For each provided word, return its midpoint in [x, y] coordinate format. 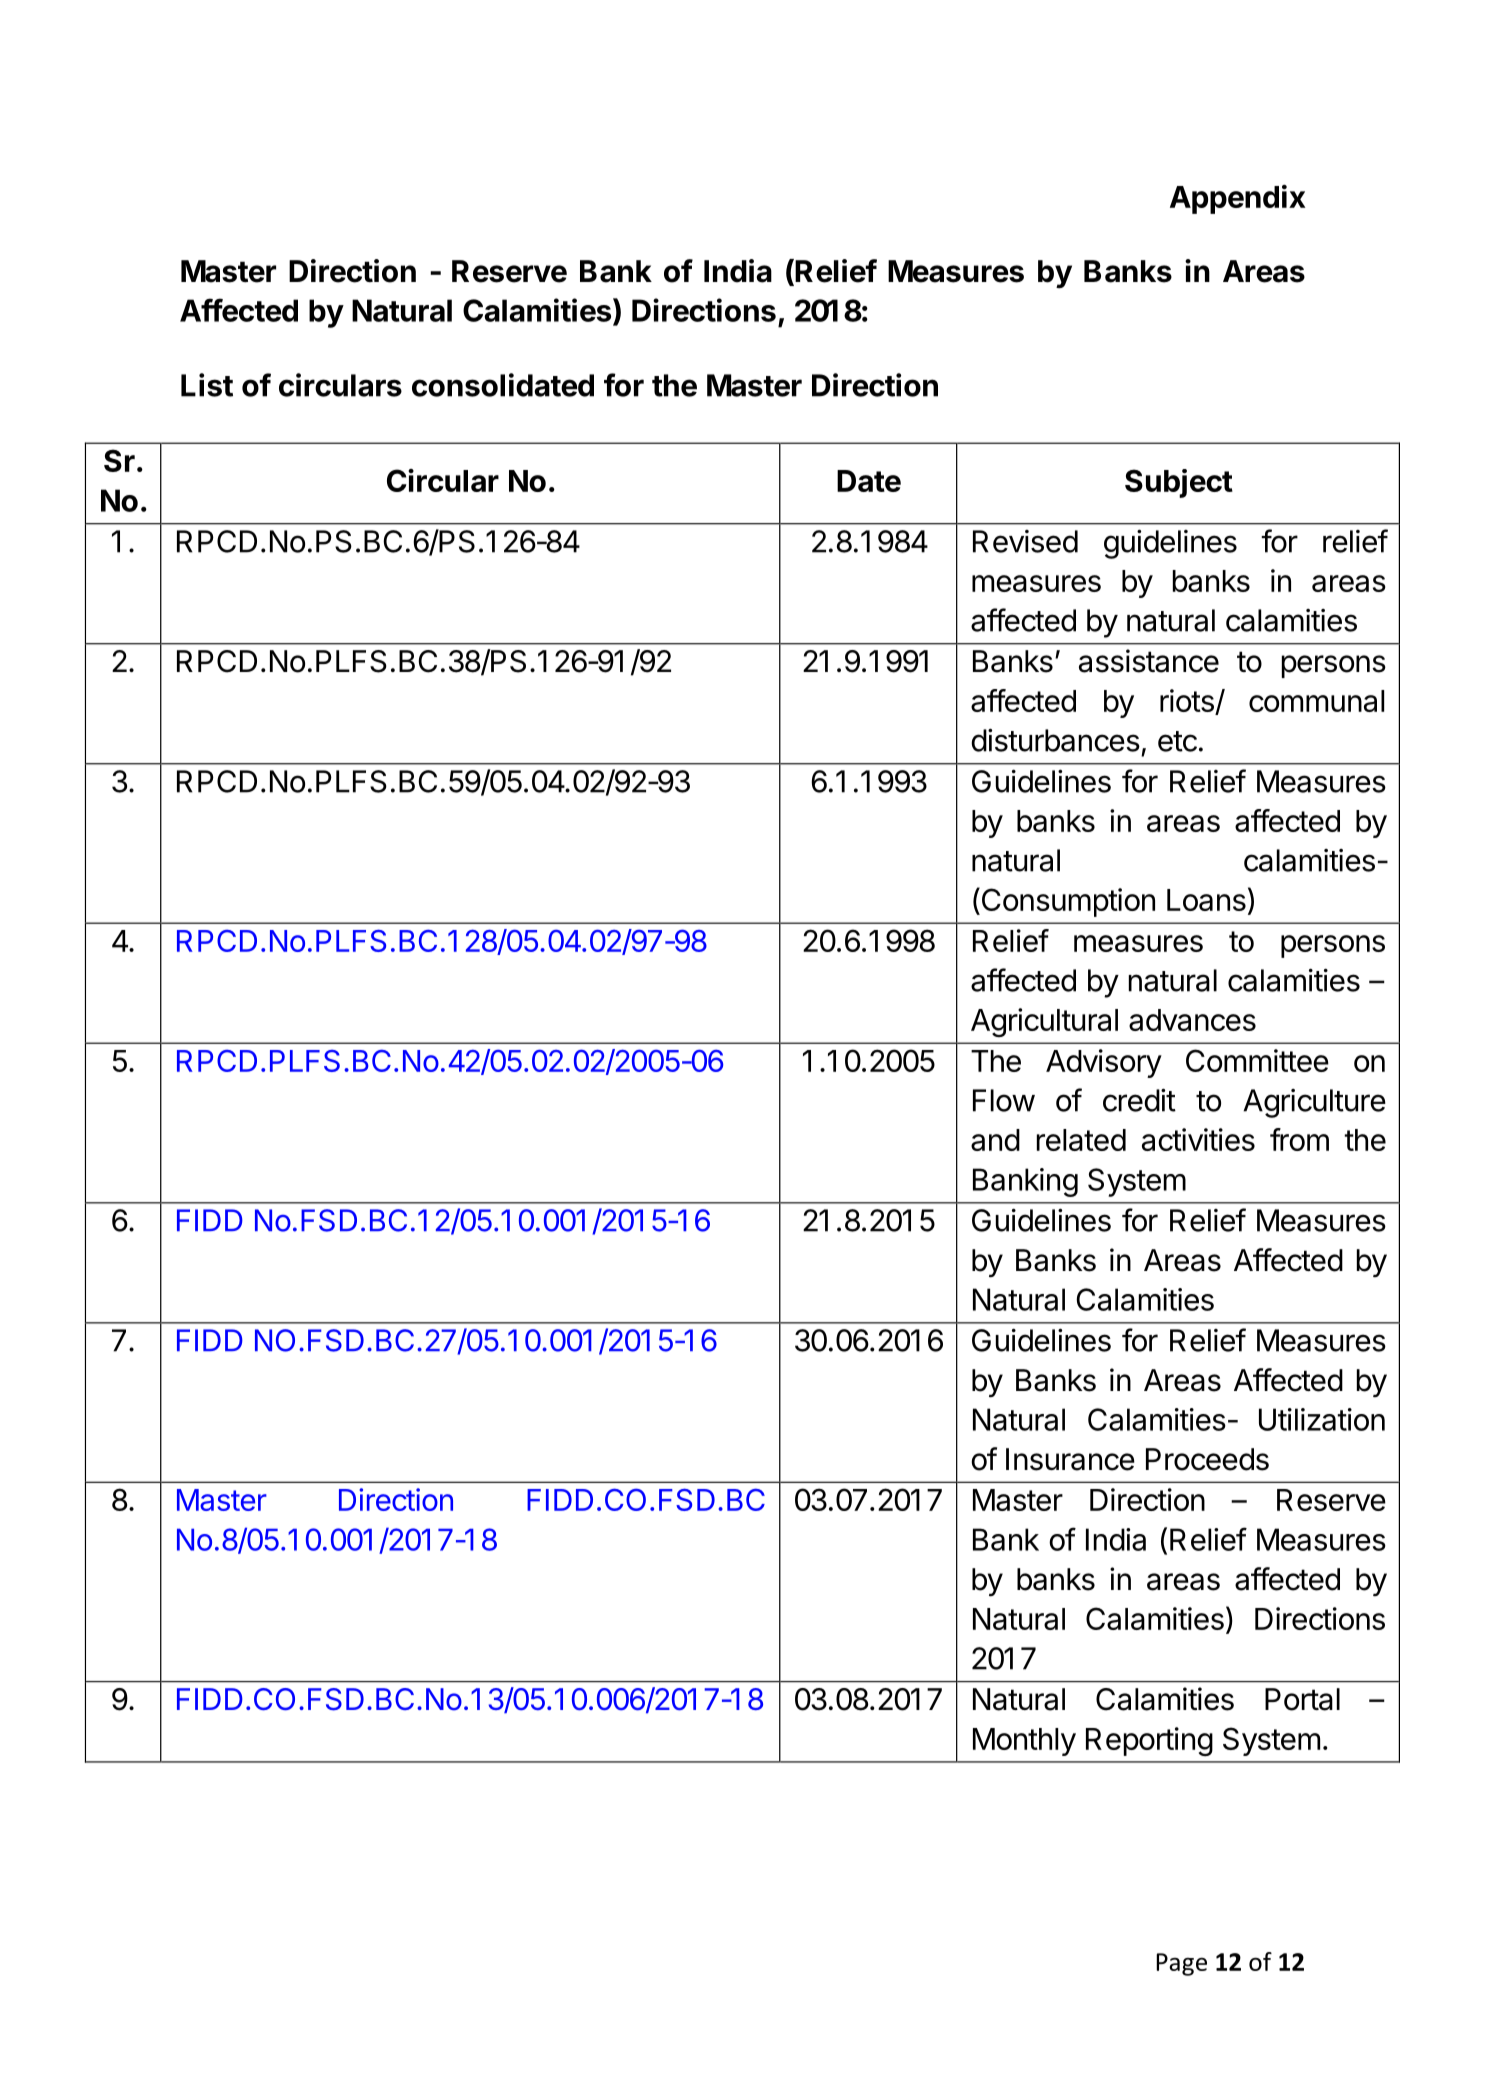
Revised [1025, 541]
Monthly [1024, 1742]
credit [1139, 1100]
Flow [1004, 1100]
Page [1181, 1964]
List [207, 385]
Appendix [1238, 199]
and [995, 1140]
